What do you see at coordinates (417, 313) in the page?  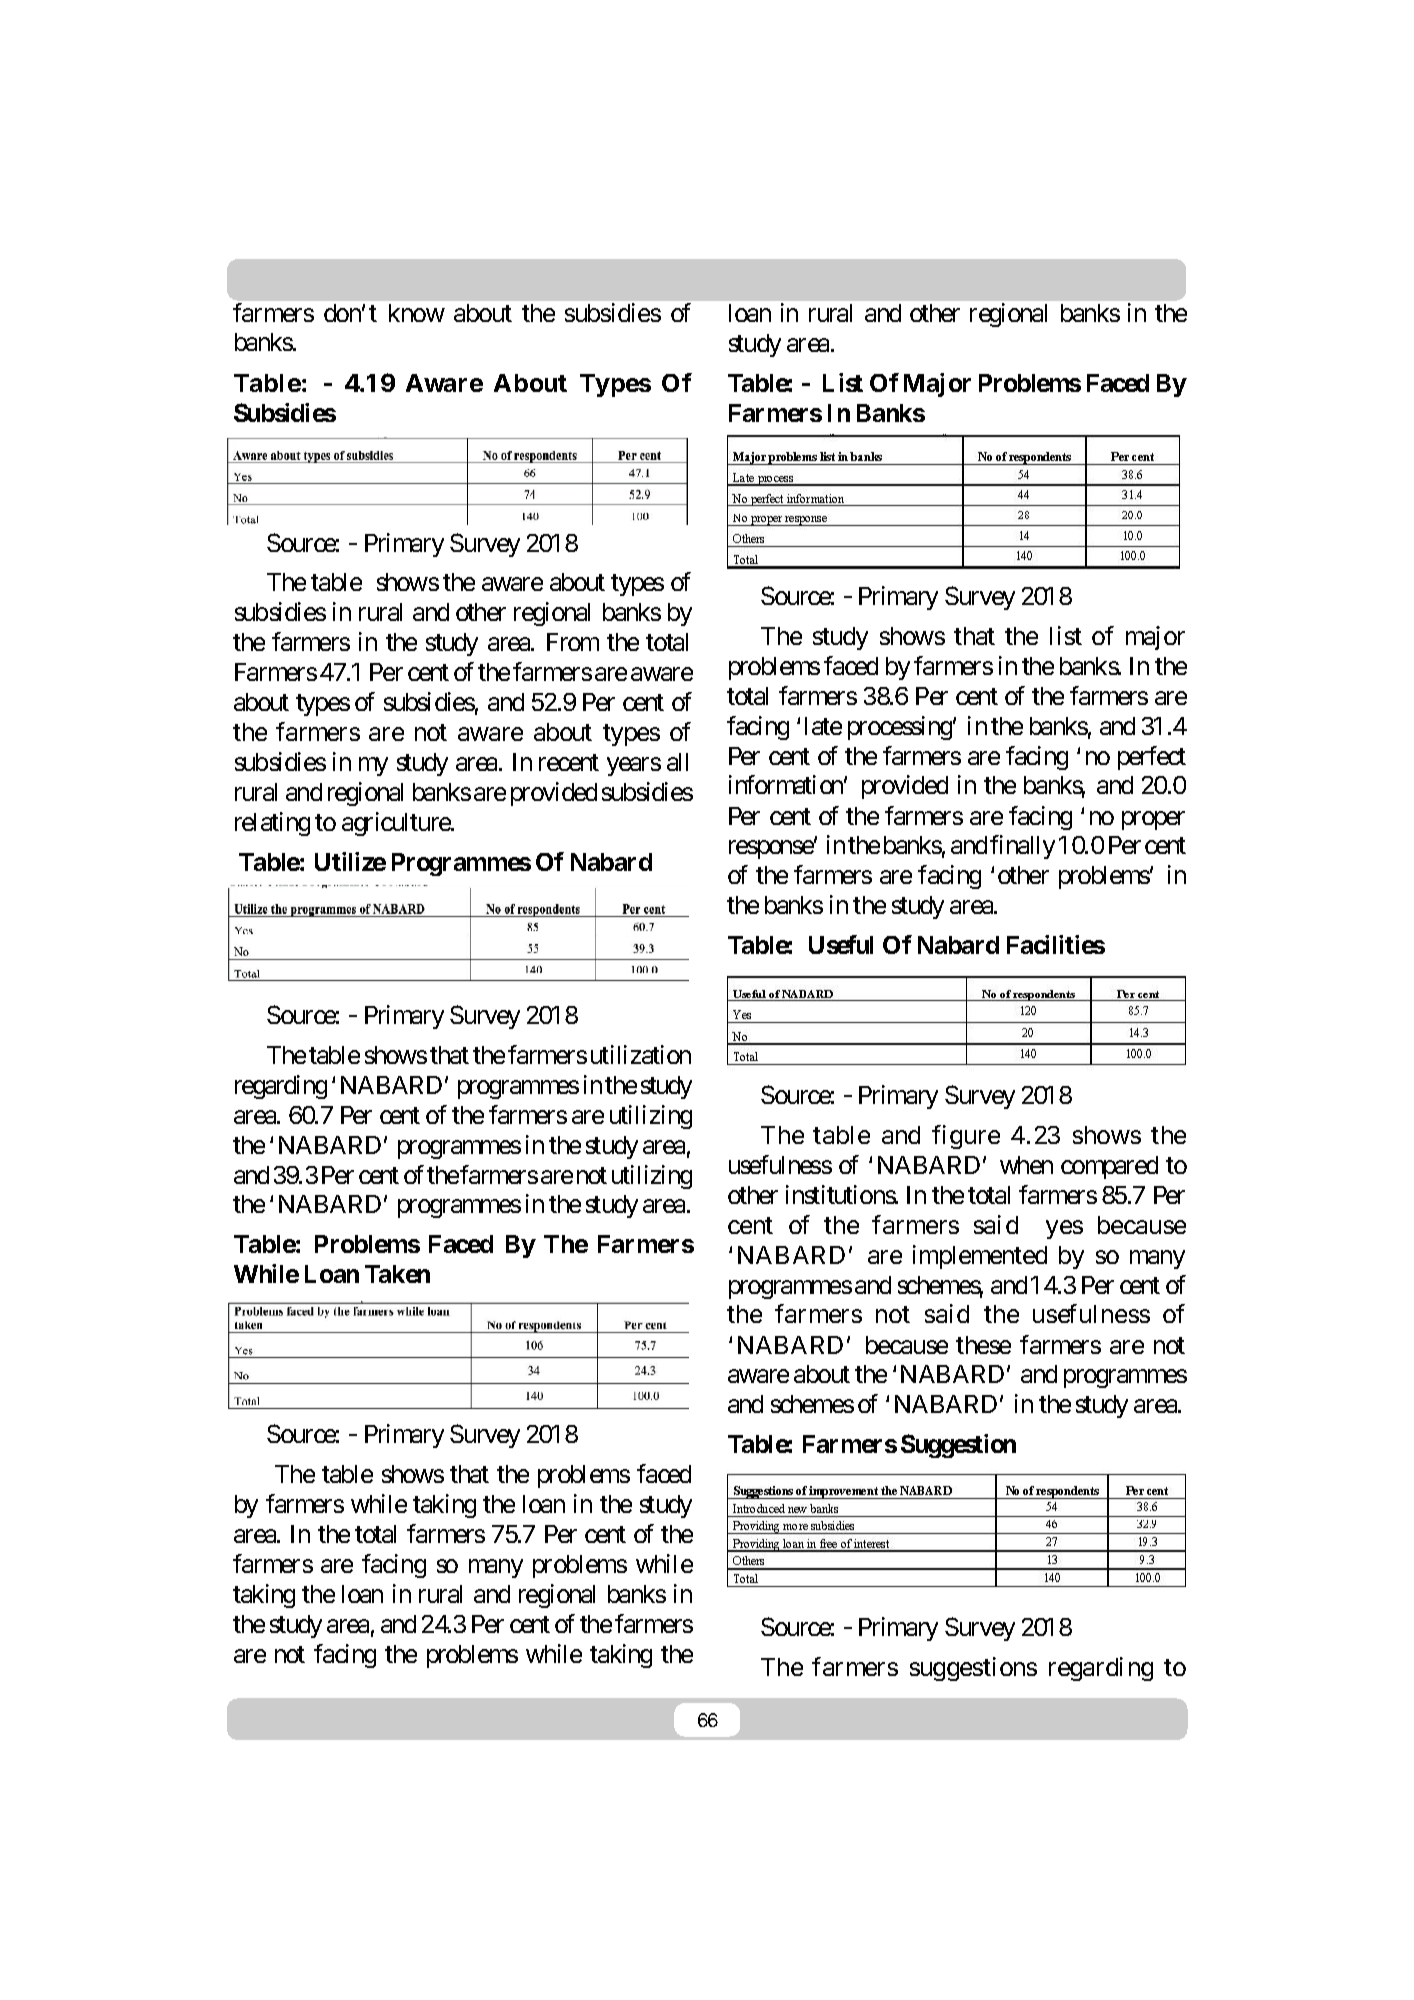 I see `know` at bounding box center [417, 313].
